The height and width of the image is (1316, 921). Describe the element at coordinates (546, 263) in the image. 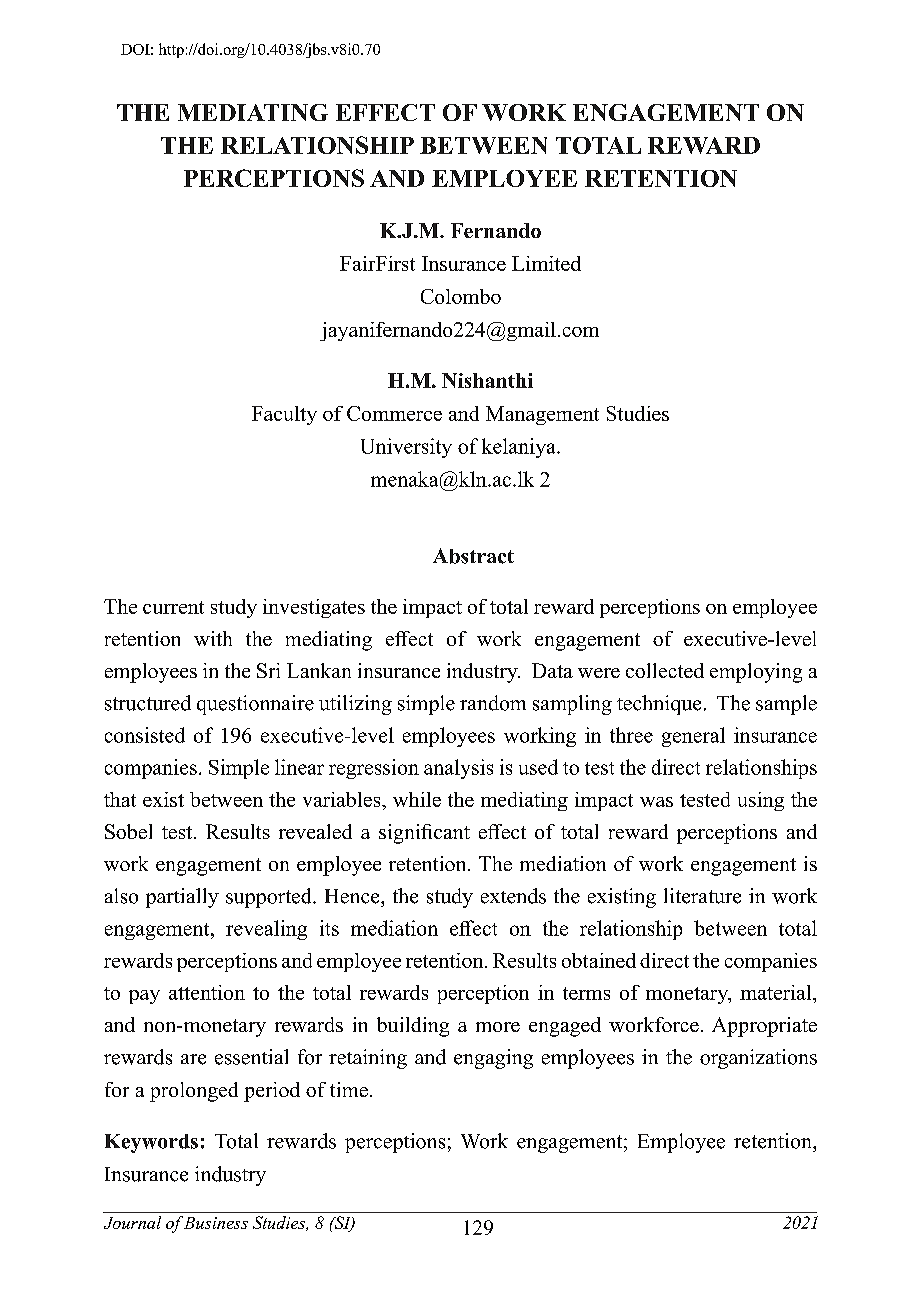

I see `Limited` at that location.
